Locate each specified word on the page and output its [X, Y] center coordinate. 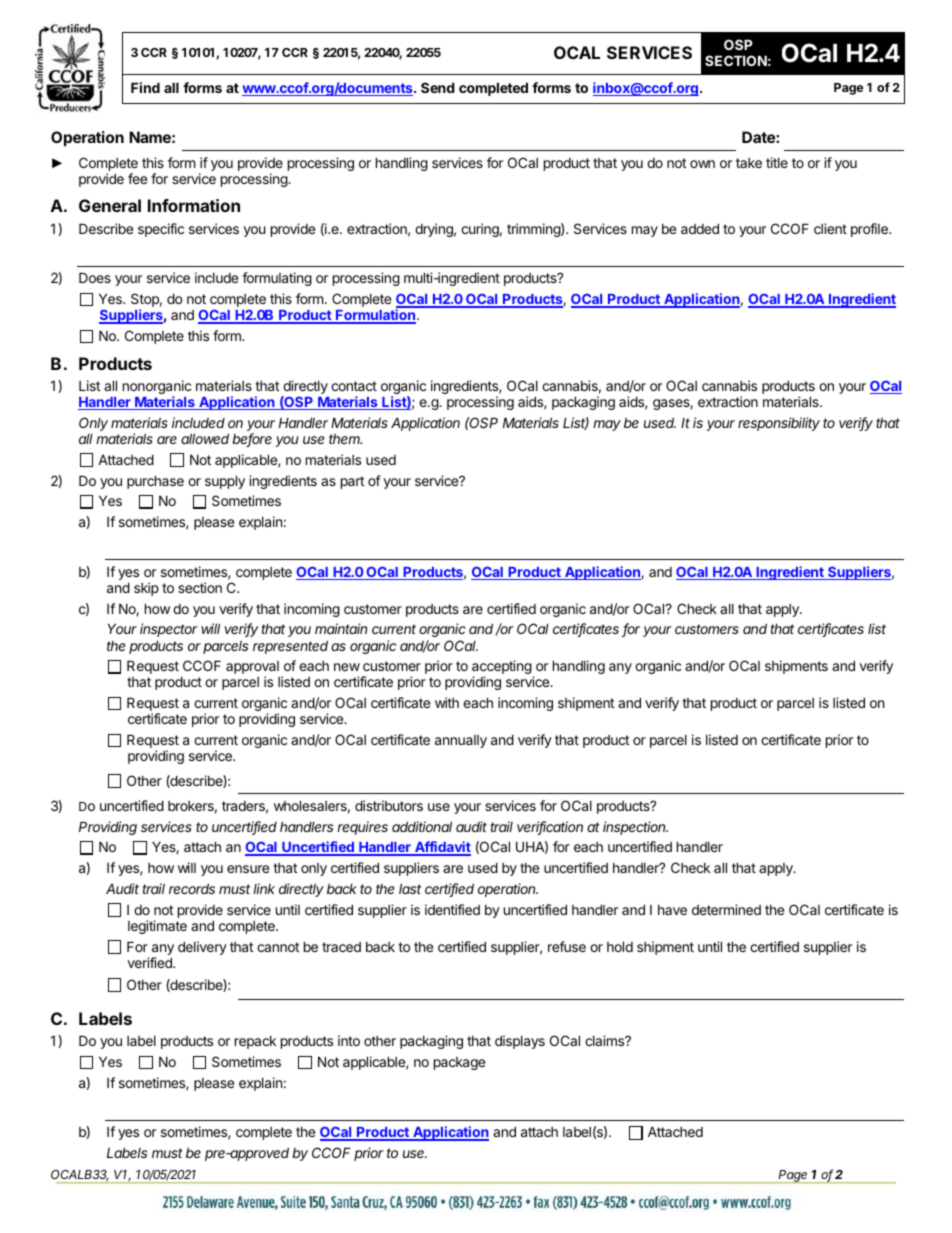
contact [354, 386]
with [447, 702]
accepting [502, 668]
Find [145, 87]
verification [550, 828]
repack [255, 1042]
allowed [205, 438]
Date [759, 137]
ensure [248, 869]
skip [146, 589]
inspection [635, 828]
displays [520, 1042]
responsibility [779, 424]
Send [438, 87]
